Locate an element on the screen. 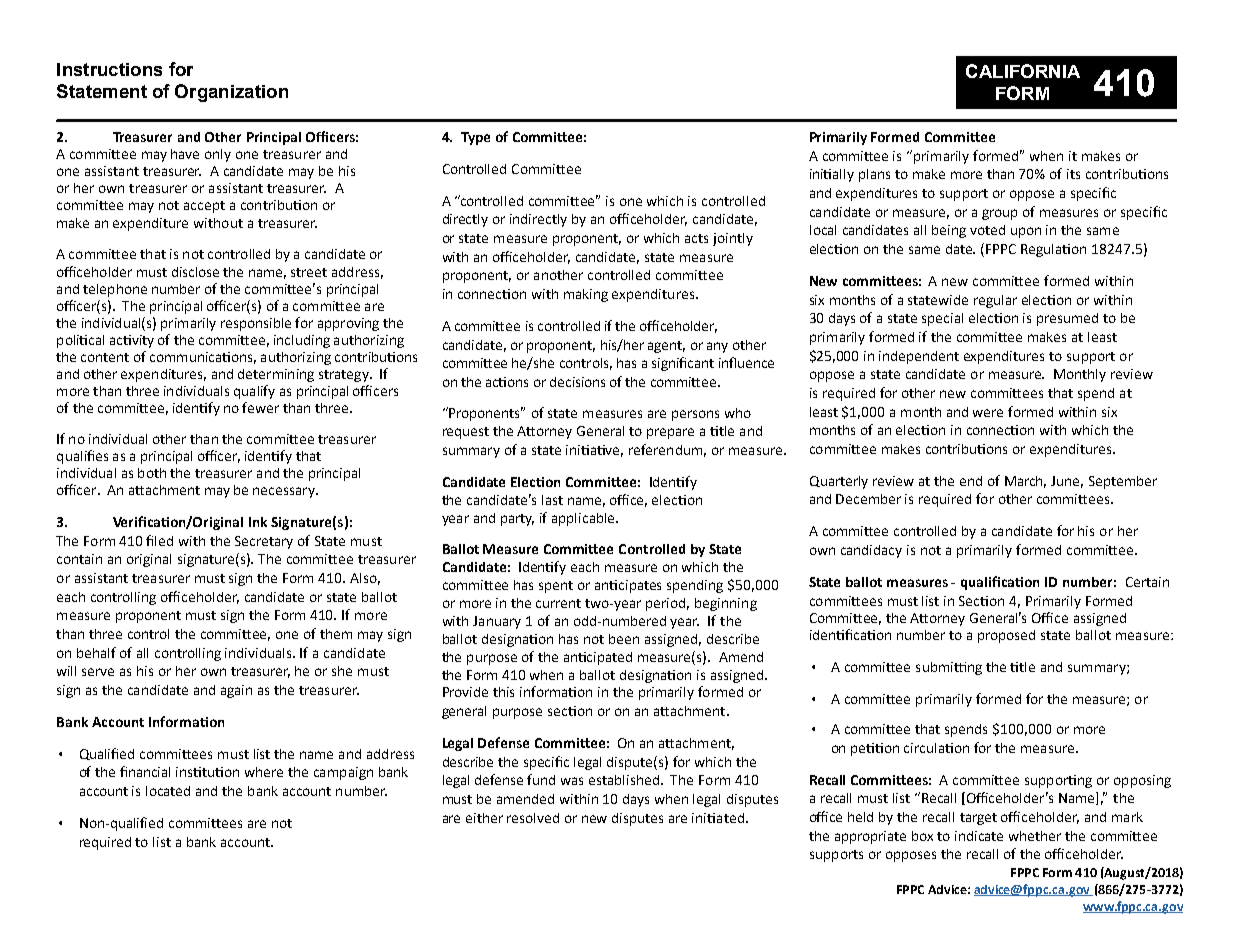  Regulation is located at coordinates (1053, 250).
